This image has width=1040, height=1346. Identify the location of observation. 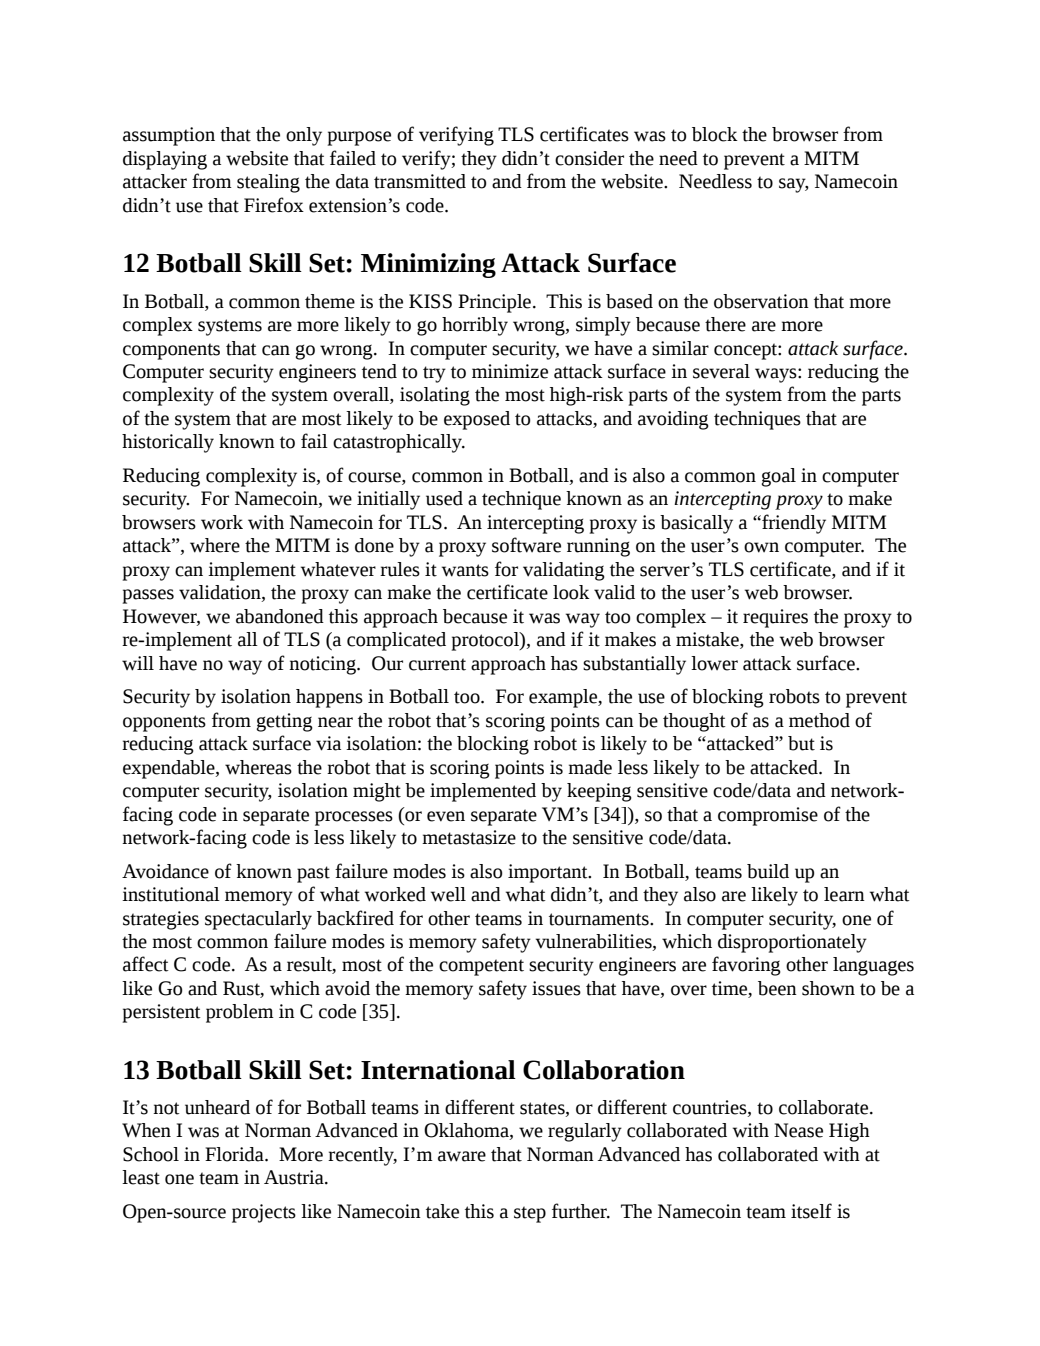
(761, 301).
